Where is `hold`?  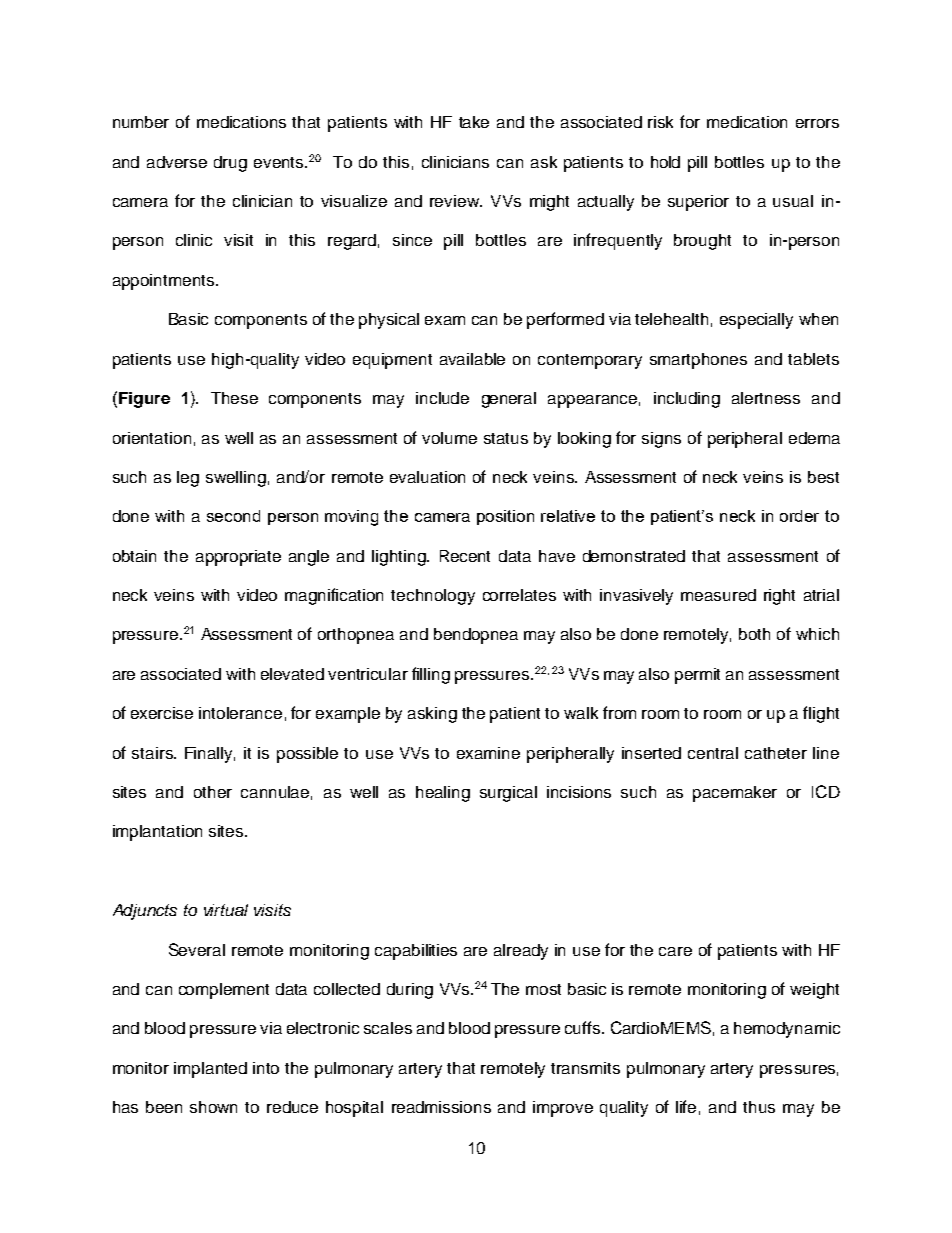
hold is located at coordinates (665, 162).
